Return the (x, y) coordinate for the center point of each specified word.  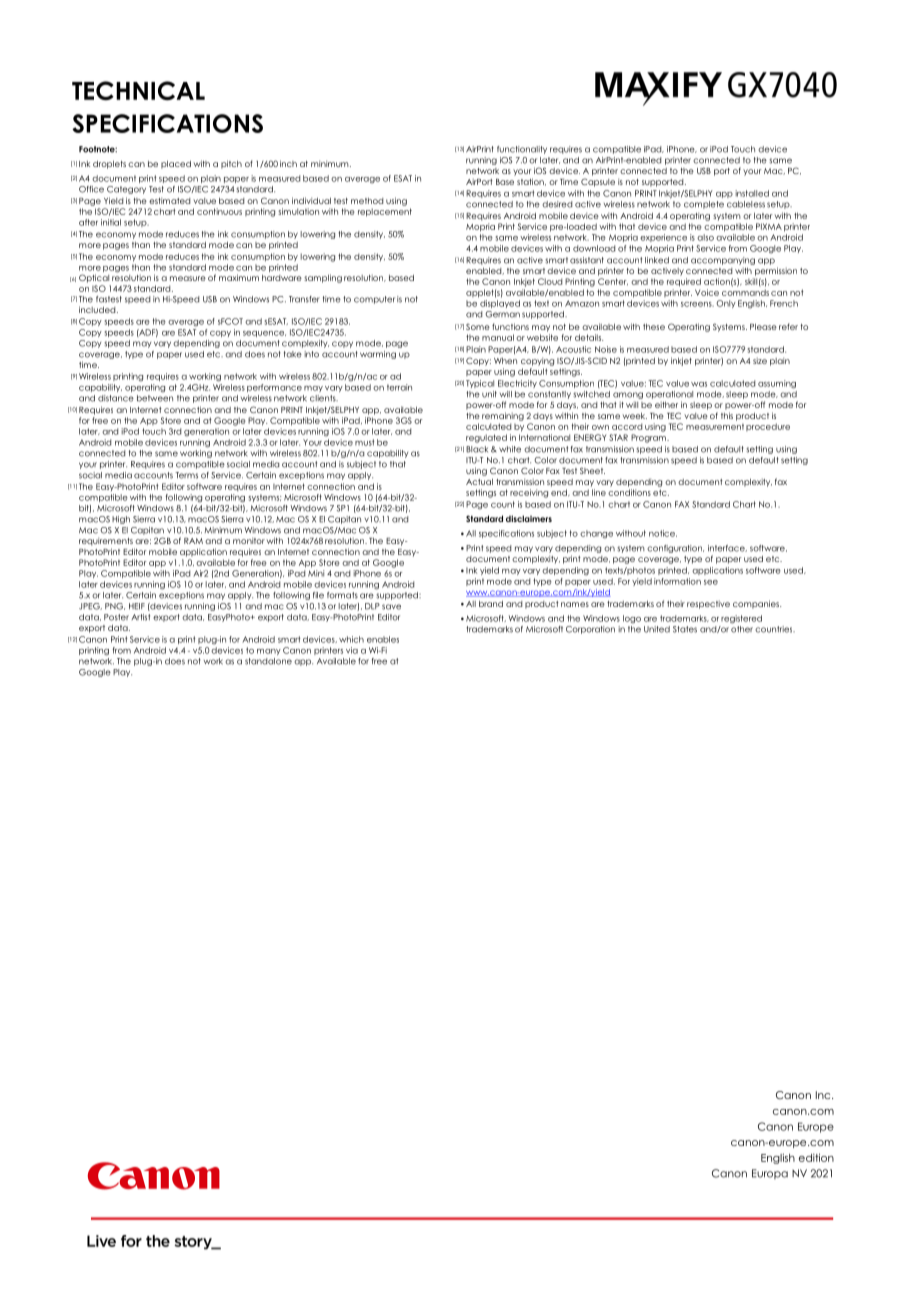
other (742, 629)
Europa (770, 1174)
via (352, 650)
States (685, 629)
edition (816, 1157)
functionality (522, 150)
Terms (186, 475)
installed (752, 193)
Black (477, 449)
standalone (268, 661)
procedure (768, 427)
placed (176, 165)
